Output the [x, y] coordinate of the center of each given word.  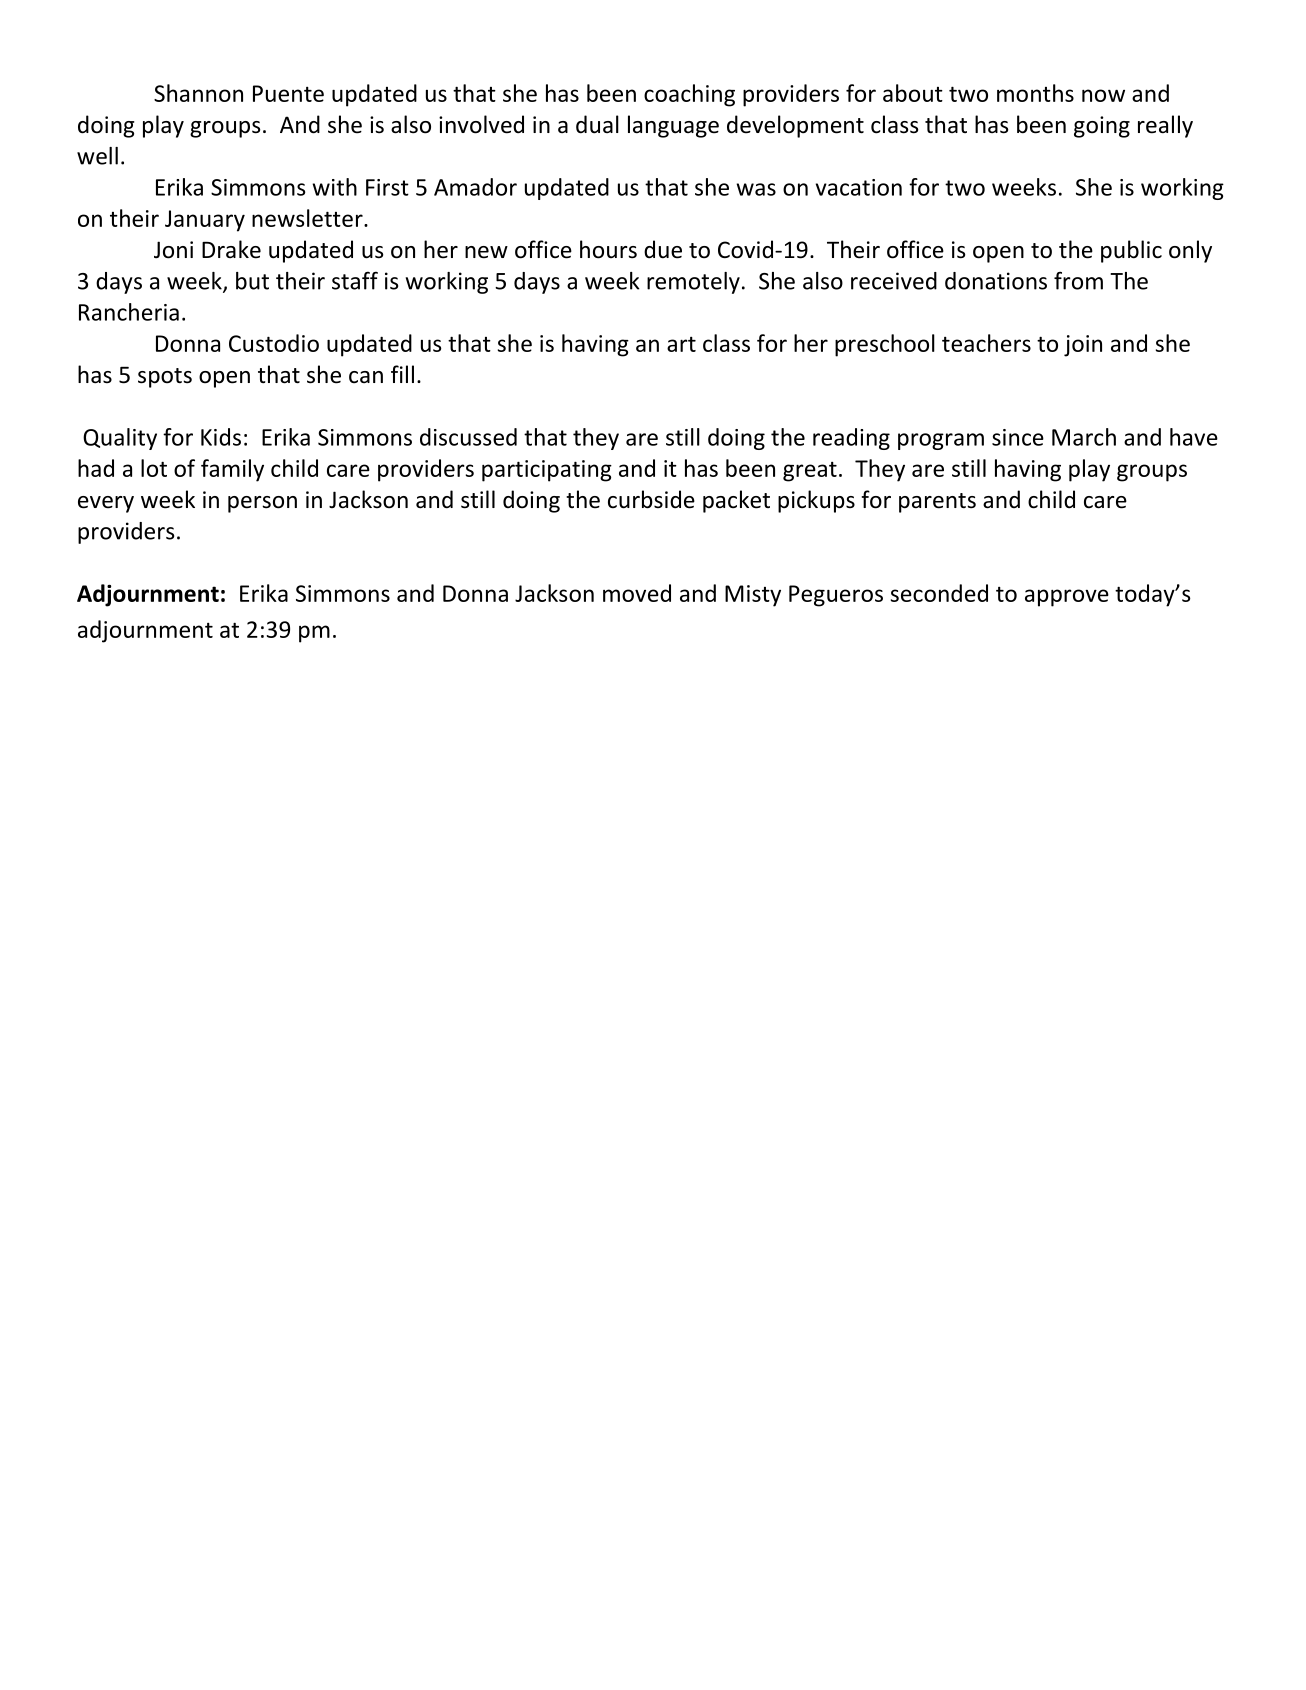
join [1083, 346]
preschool [885, 345]
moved [637, 593]
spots [165, 378]
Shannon [198, 93]
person [262, 504]
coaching [689, 95]
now [1103, 95]
